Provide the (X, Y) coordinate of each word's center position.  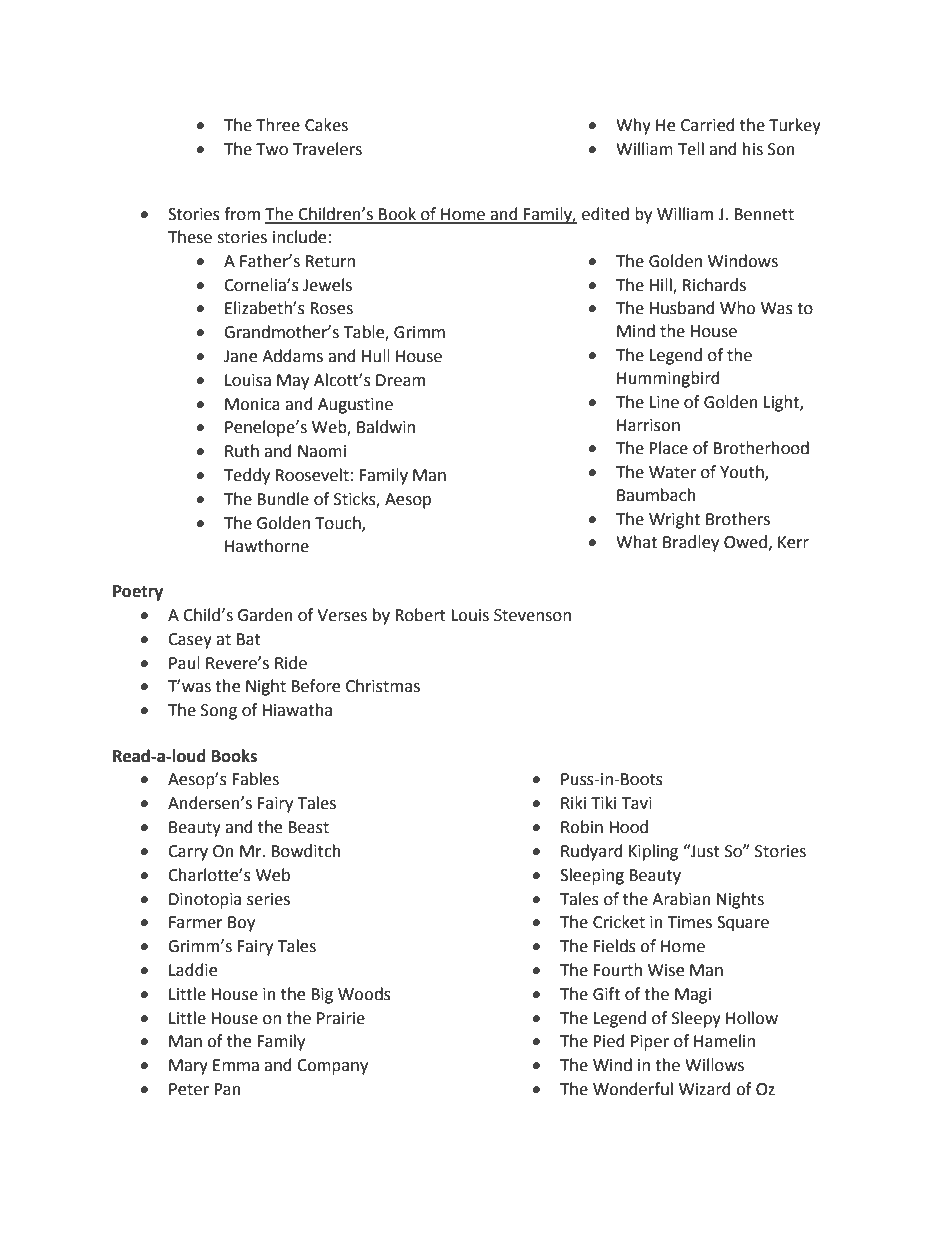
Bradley (691, 543)
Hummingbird (668, 379)
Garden (265, 615)
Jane (240, 356)
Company (332, 1067)
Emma (236, 1065)
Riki (573, 802)
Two (272, 149)
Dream (400, 380)
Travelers (327, 149)
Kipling (653, 852)
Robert (420, 615)
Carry (188, 853)
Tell (691, 149)
